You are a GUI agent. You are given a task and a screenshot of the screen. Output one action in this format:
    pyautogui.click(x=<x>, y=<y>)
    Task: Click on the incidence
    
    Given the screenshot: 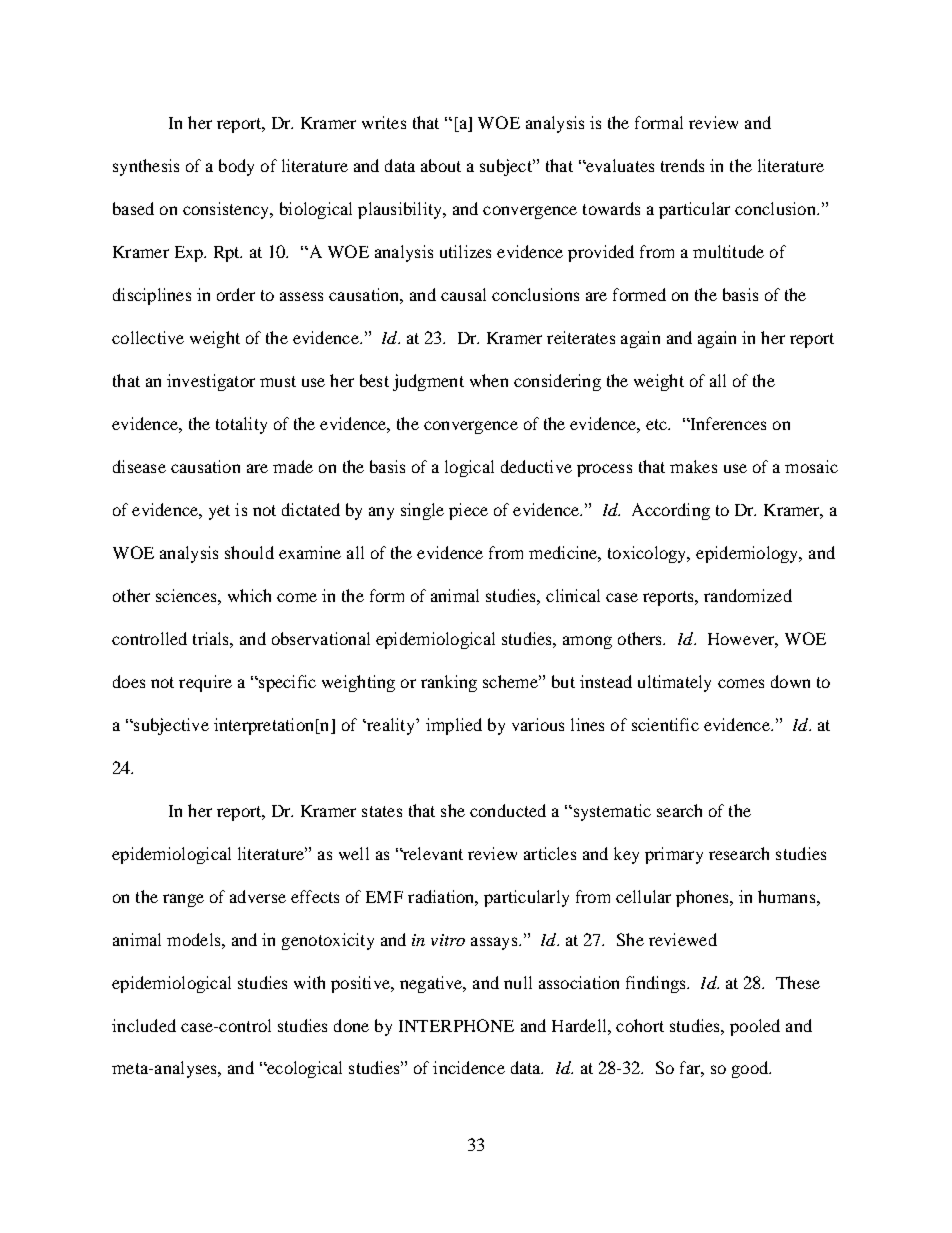 What is the action you would take?
    pyautogui.click(x=469, y=1067)
